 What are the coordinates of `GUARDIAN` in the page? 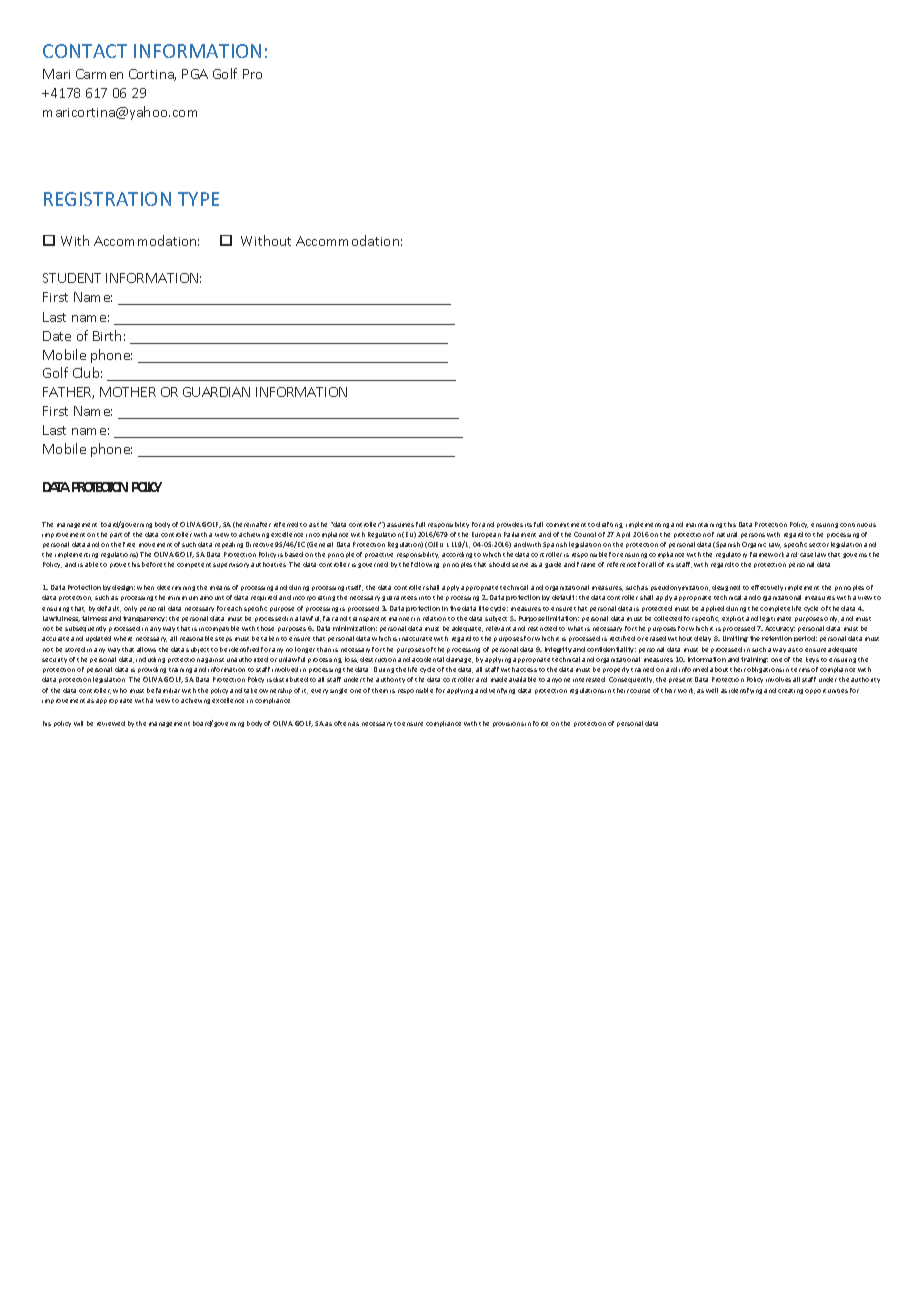 It's located at (216, 392).
